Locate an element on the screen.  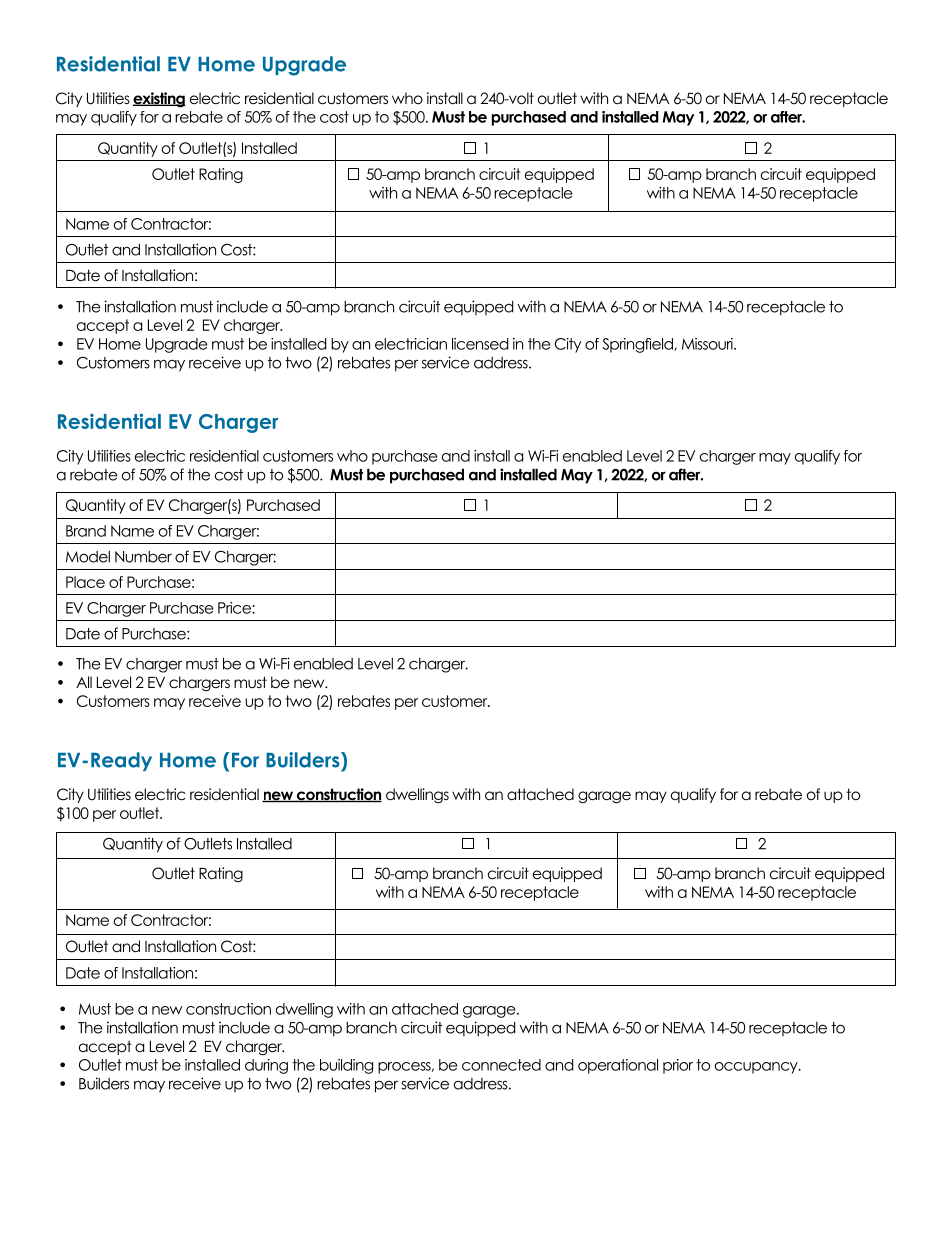
operational is located at coordinates (618, 1066).
